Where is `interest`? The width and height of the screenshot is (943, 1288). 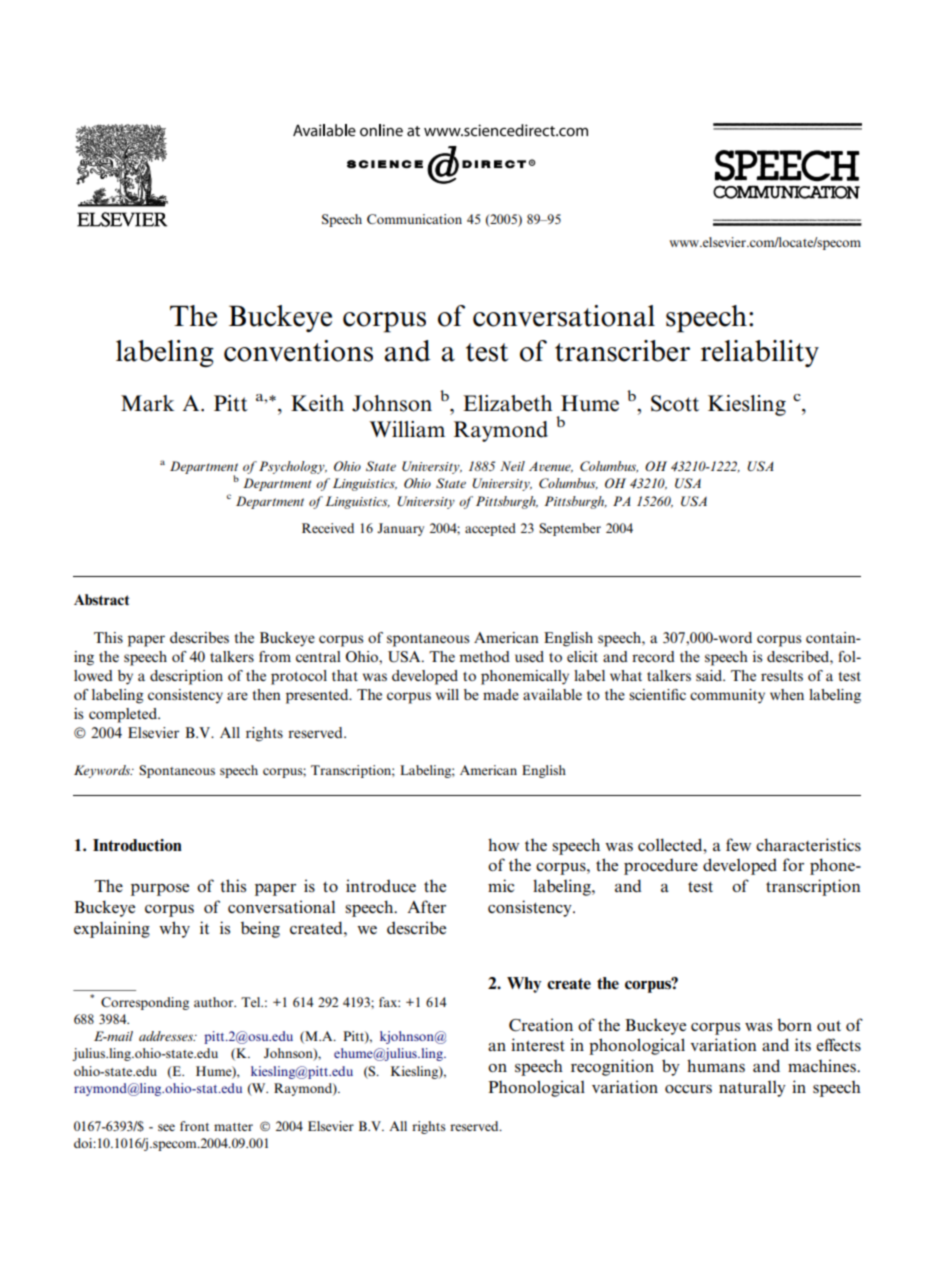
interest is located at coordinates (538, 1044).
